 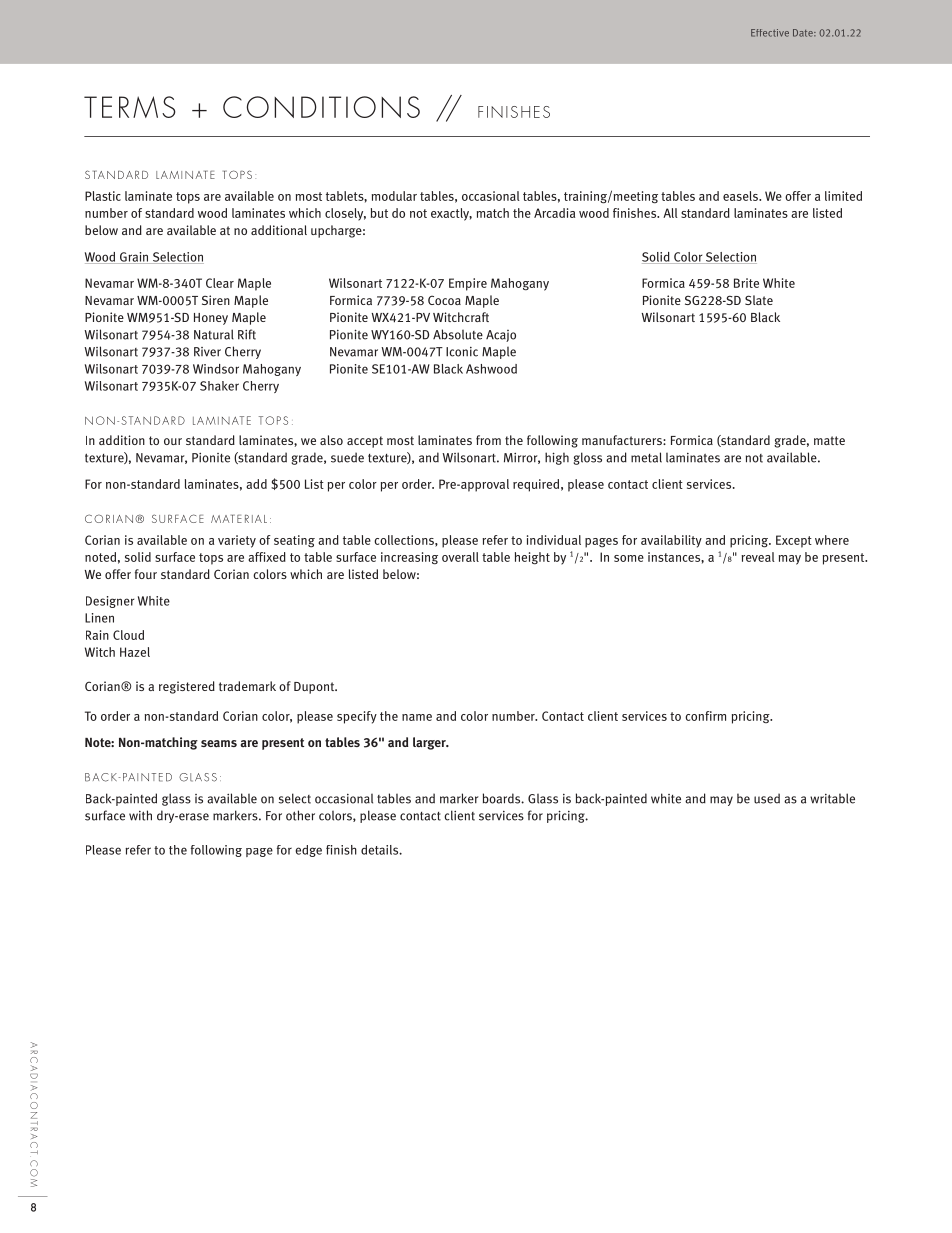 I want to click on Cocoa, so click(x=444, y=300).
